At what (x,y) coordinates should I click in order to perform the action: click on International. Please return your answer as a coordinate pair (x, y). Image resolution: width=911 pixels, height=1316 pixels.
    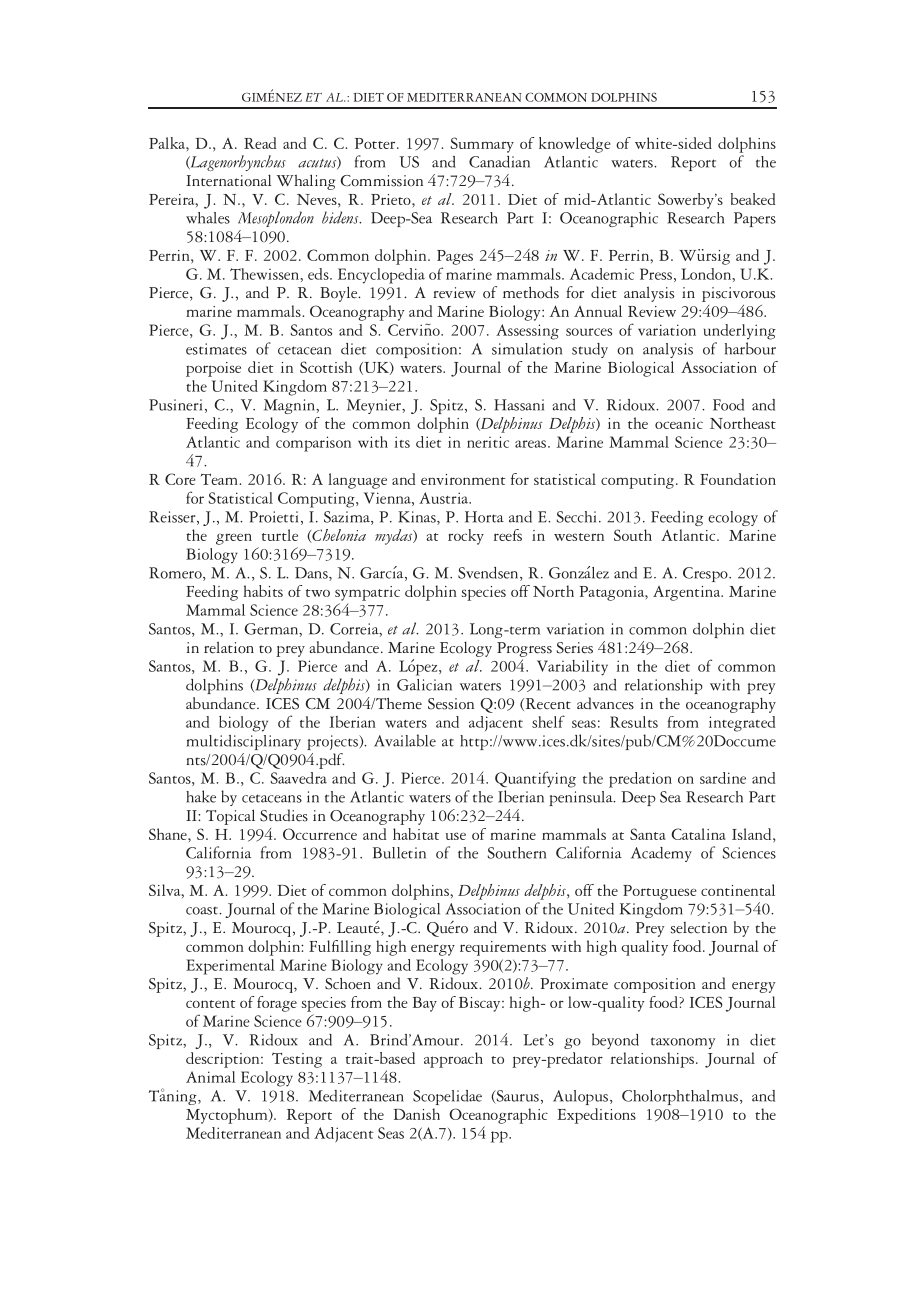
    Looking at the image, I should click on (228, 180).
